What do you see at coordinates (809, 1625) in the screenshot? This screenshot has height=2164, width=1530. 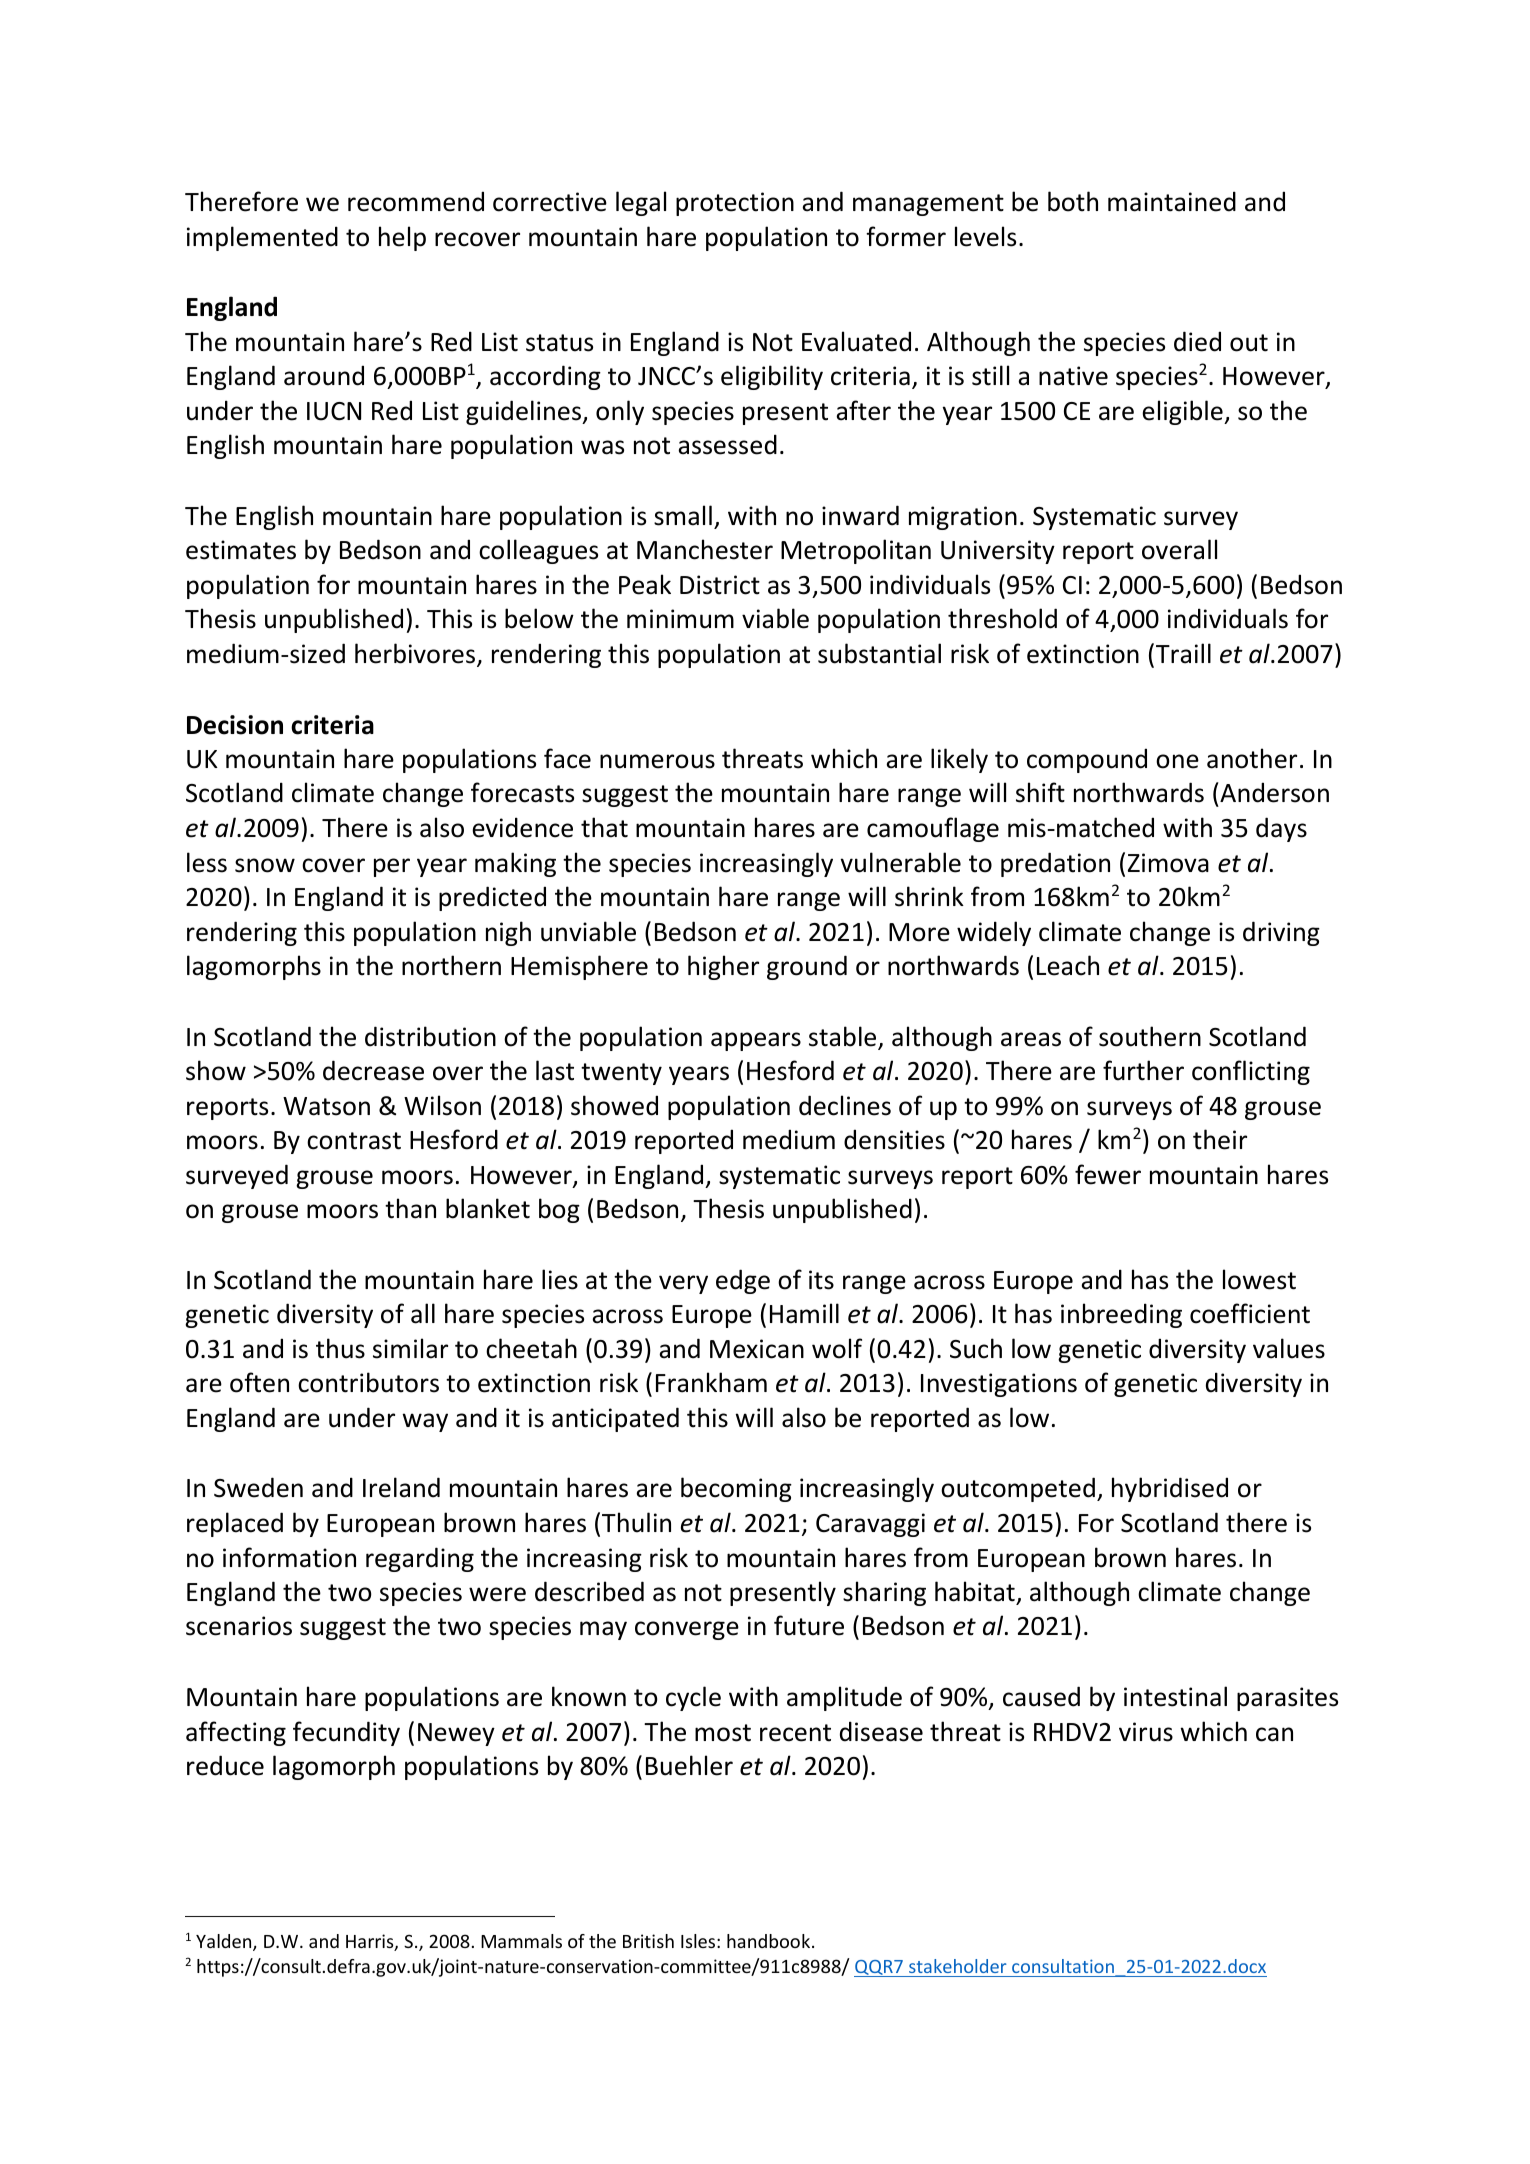 I see `future` at bounding box center [809, 1625].
